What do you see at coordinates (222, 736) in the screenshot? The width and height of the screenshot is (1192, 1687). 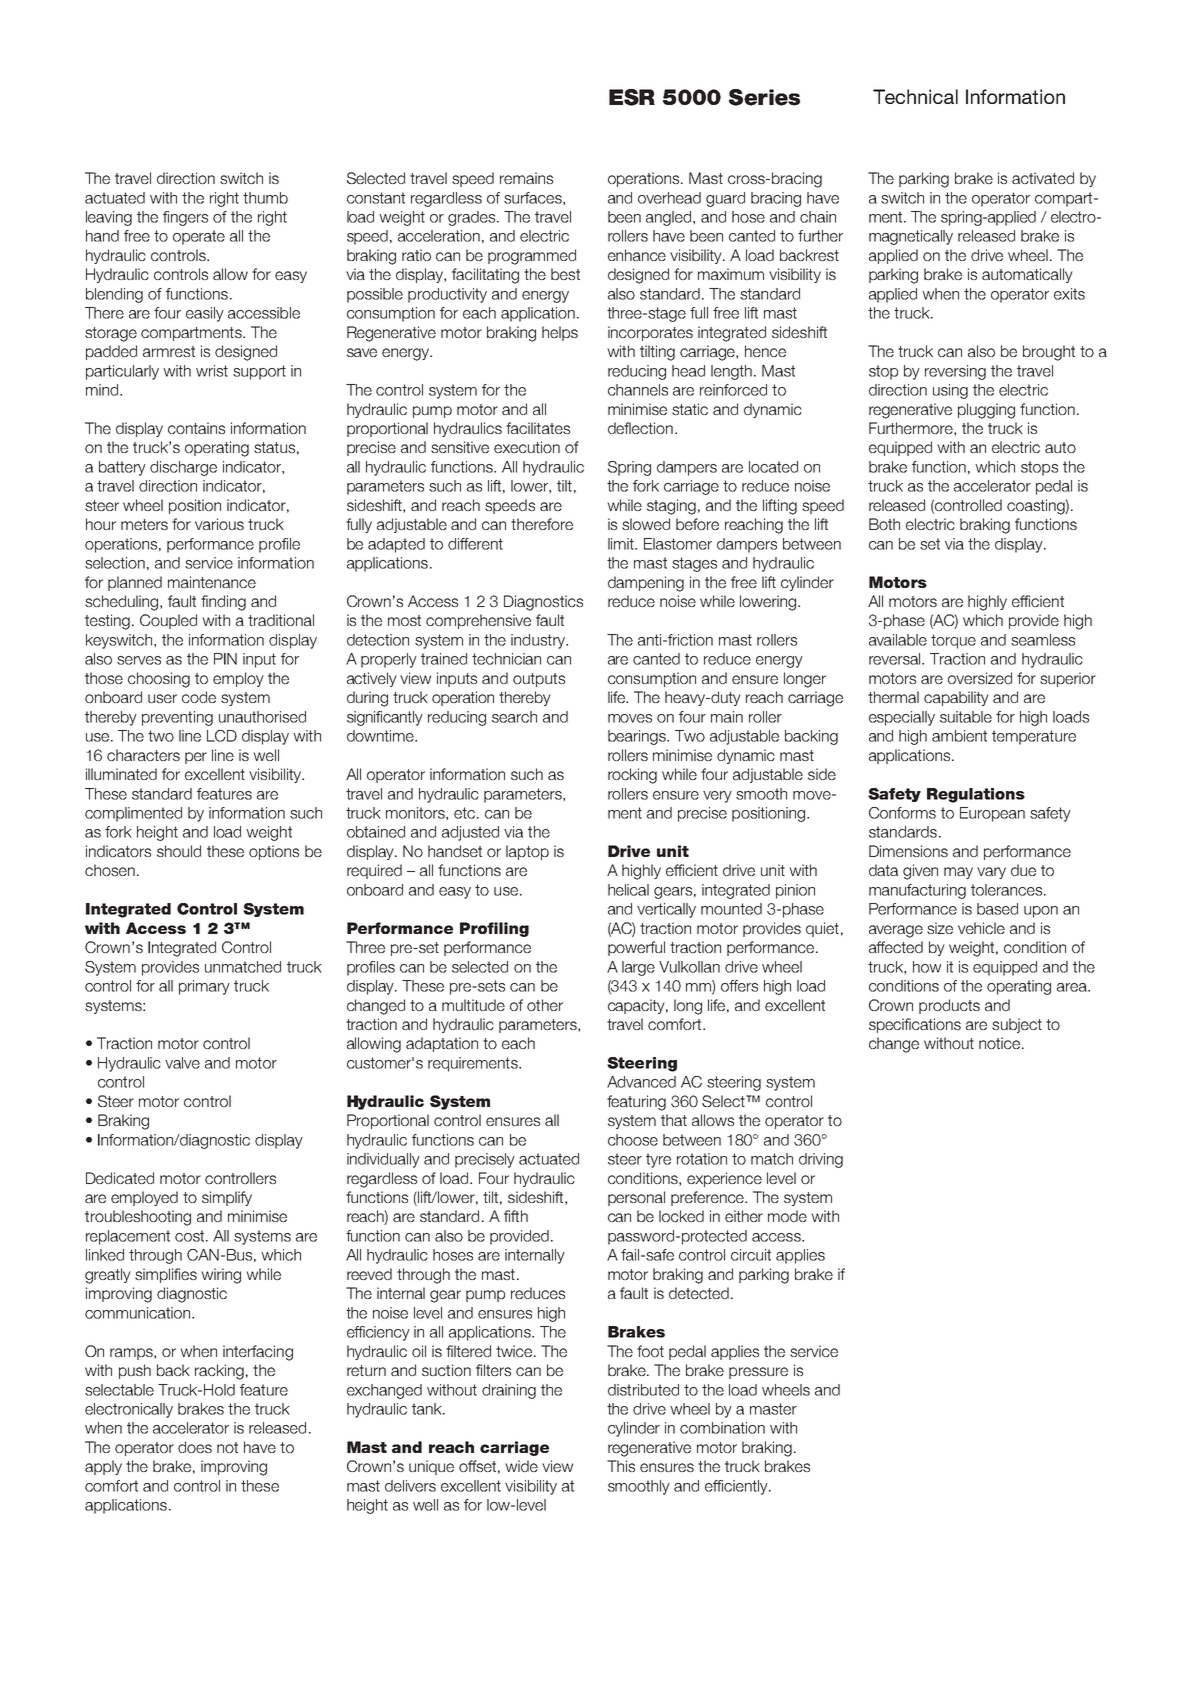 I see `LCD` at bounding box center [222, 736].
